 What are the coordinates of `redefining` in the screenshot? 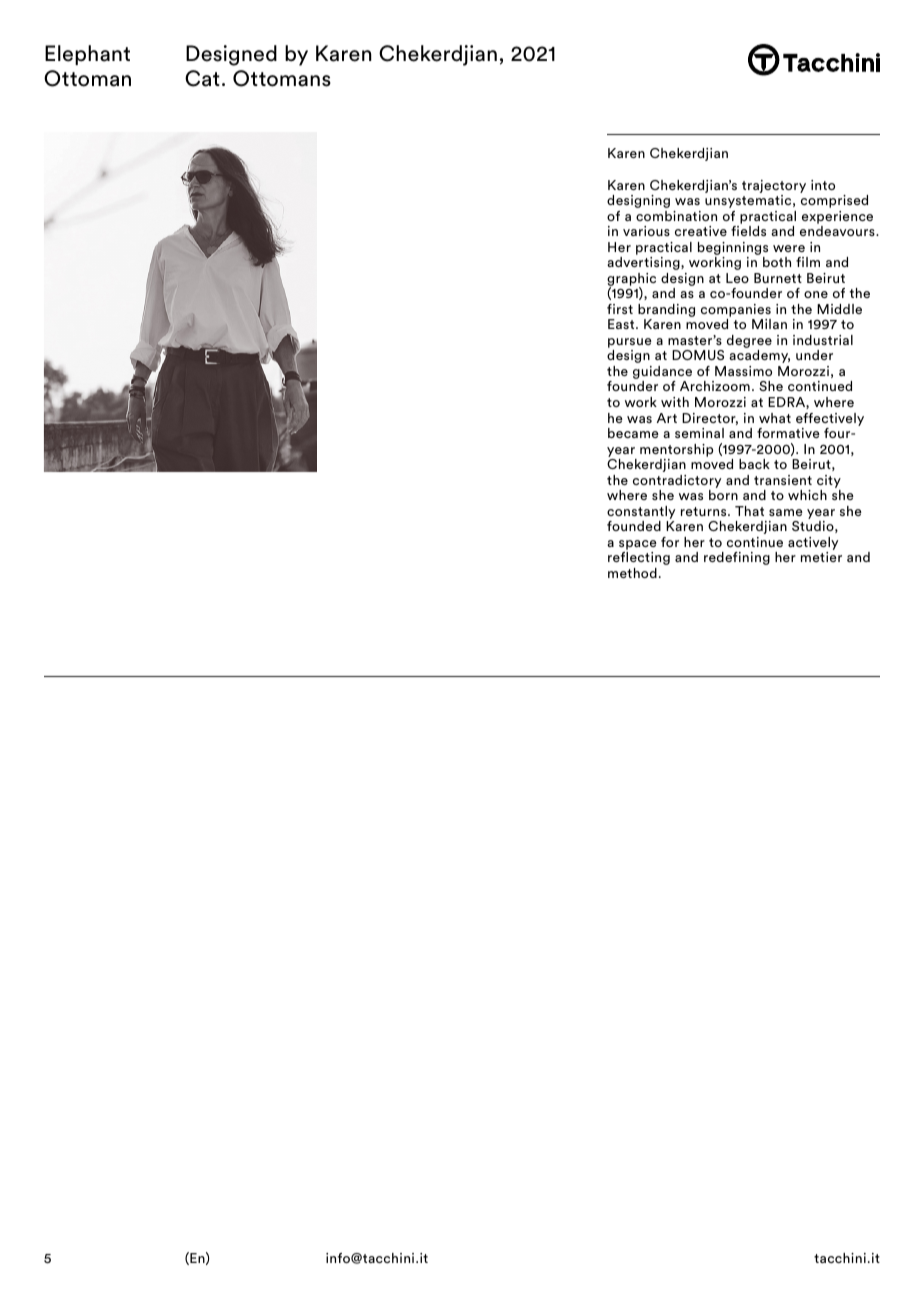 It's located at (737, 558).
